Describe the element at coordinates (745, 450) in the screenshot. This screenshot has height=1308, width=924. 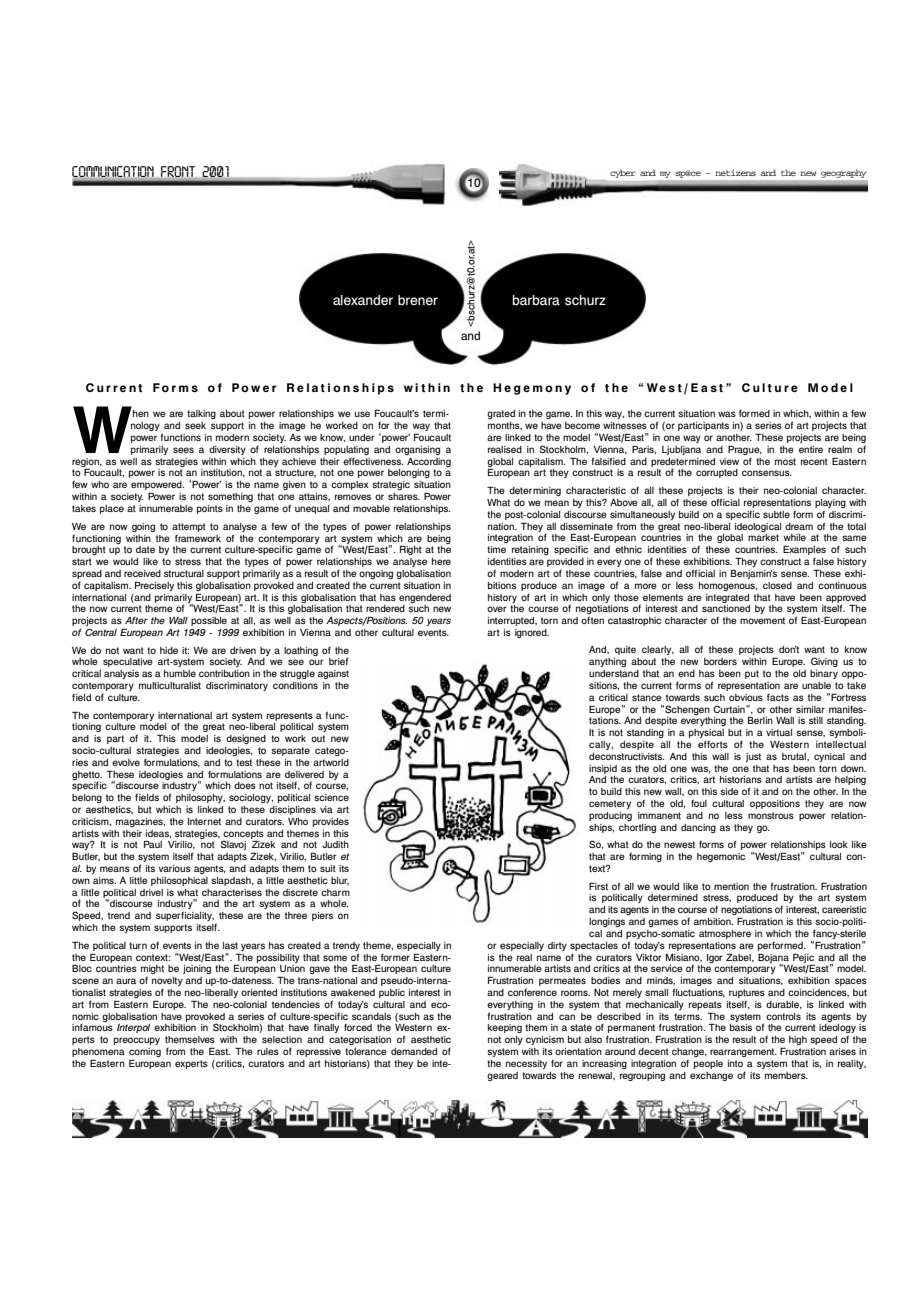
I see `Prague` at that location.
